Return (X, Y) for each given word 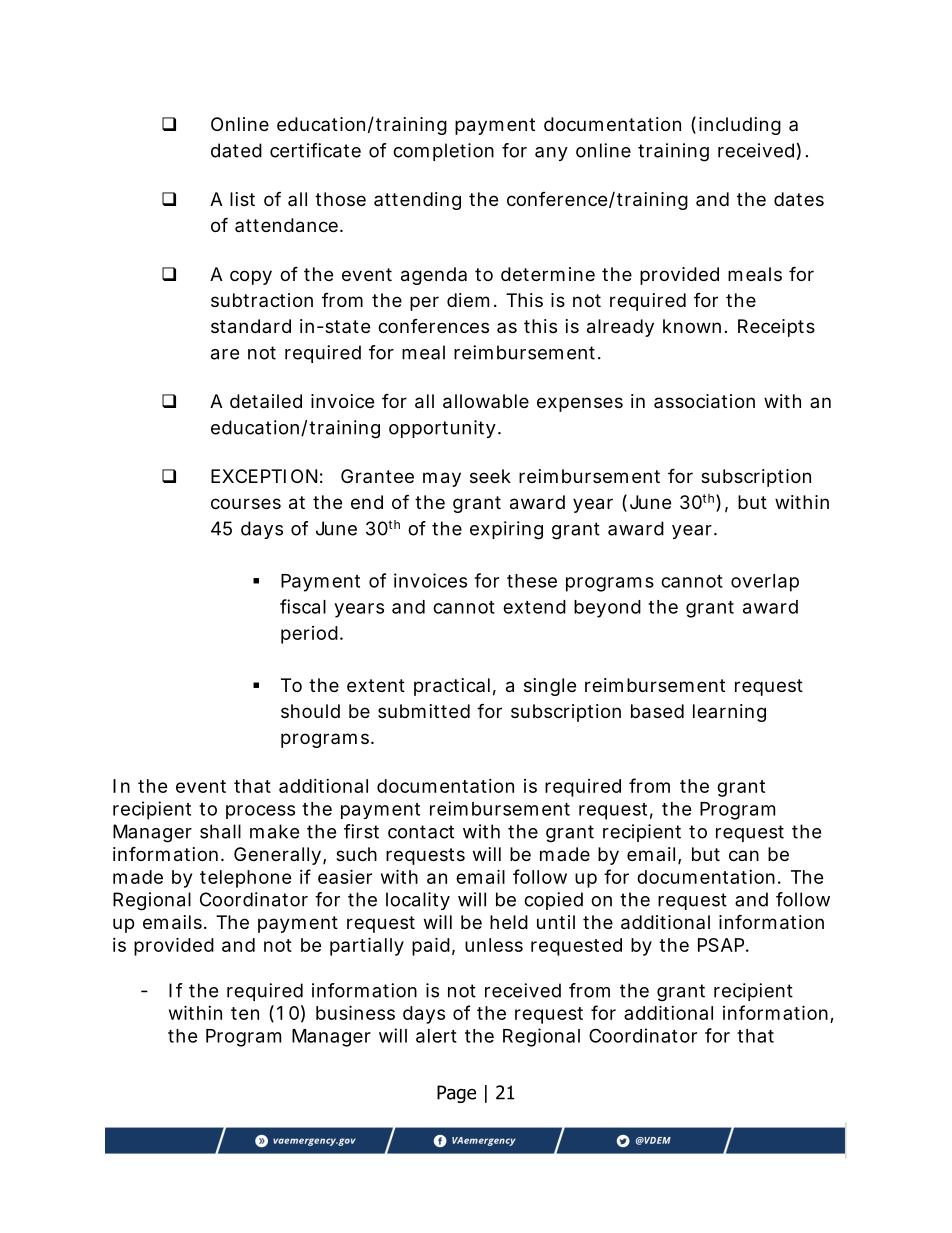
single (550, 687)
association (704, 401)
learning (729, 713)
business (355, 1012)
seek (490, 476)
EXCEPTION (264, 476)
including (740, 126)
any (551, 154)
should (310, 711)
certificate (315, 150)
